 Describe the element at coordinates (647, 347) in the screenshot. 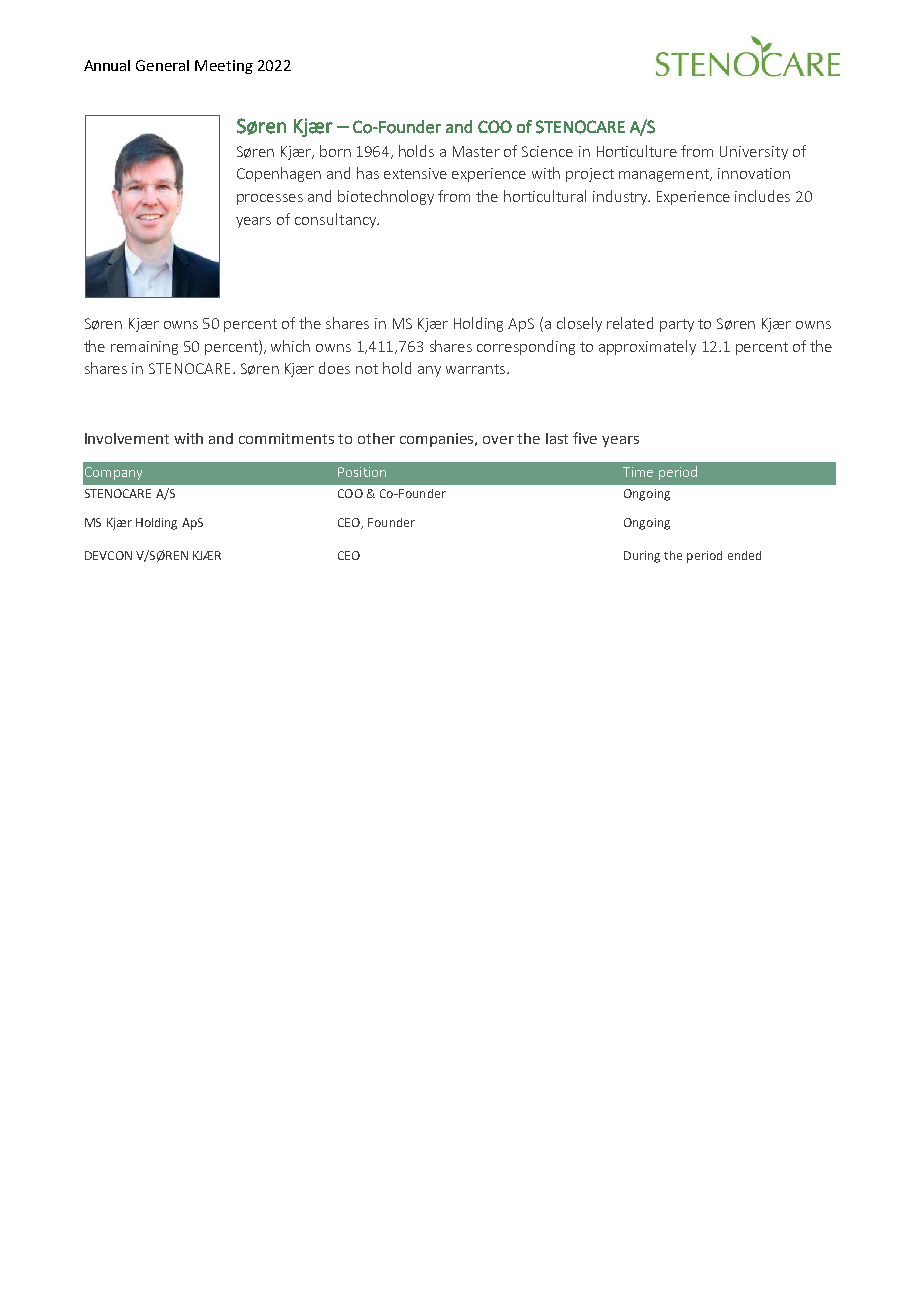

I see `approximately` at that location.
